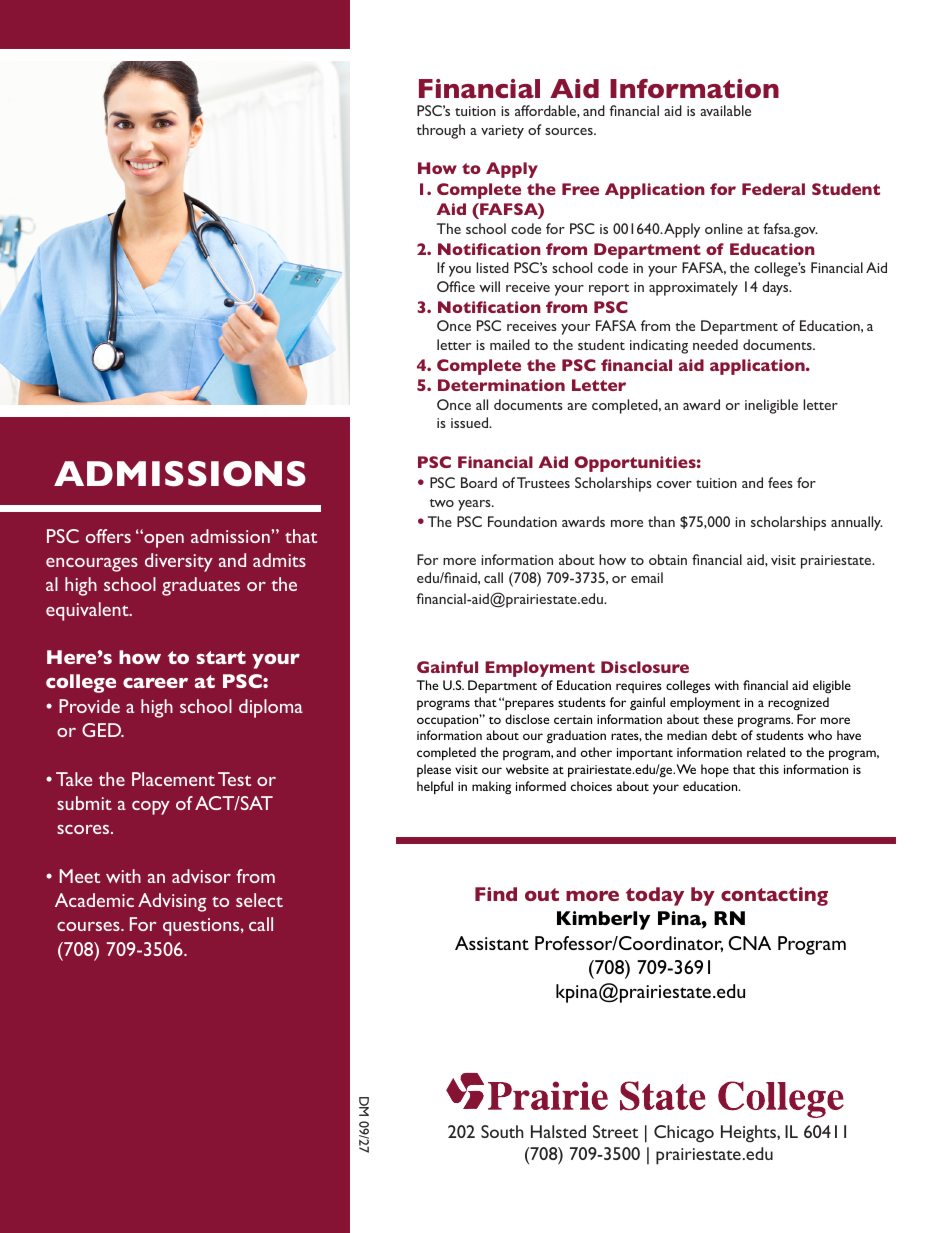  I want to click on Board, so click(479, 482).
